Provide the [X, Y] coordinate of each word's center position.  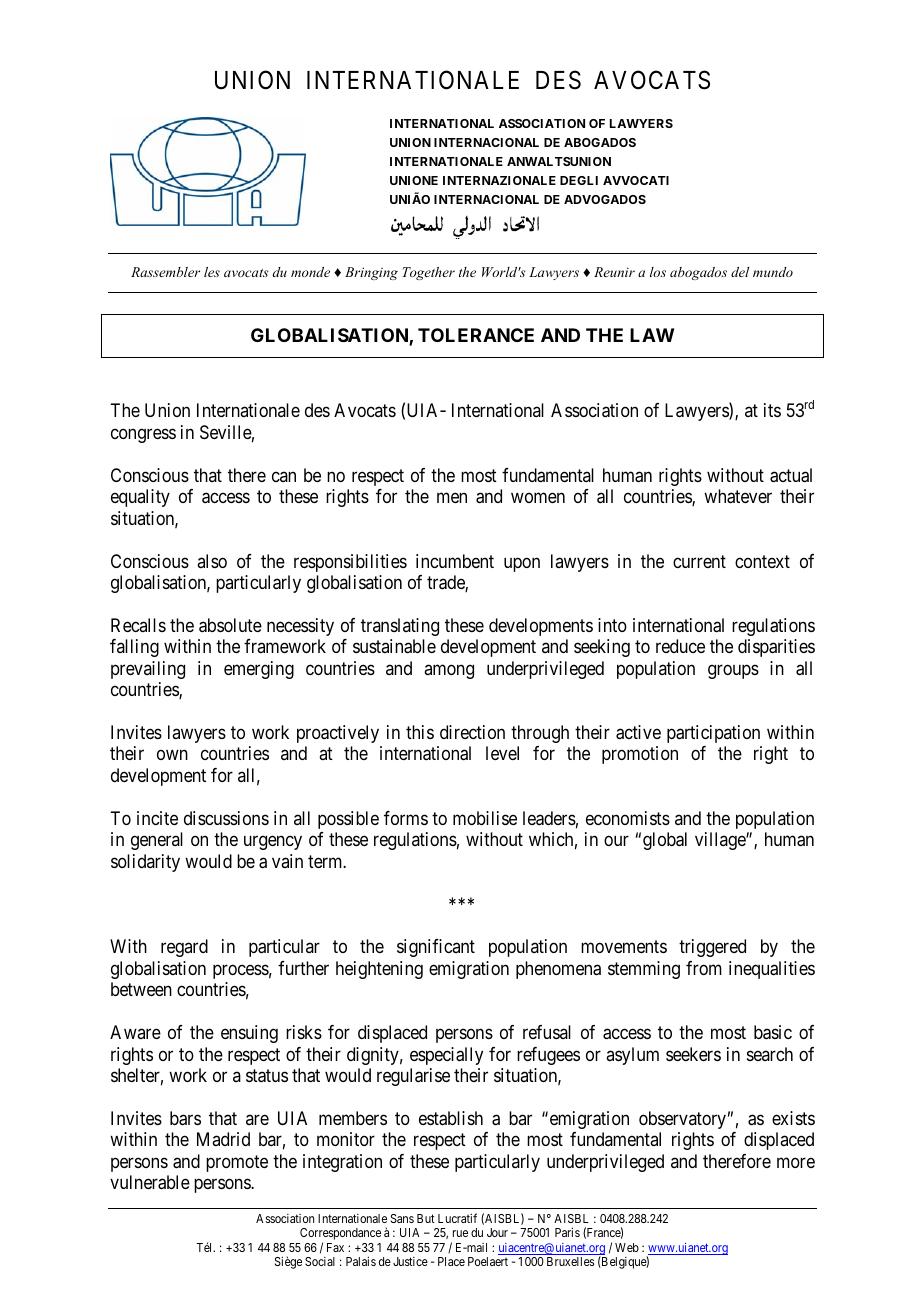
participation [713, 734]
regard [184, 948]
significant [436, 948]
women [538, 498]
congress [143, 435]
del [740, 272]
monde [310, 272]
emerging [259, 670]
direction [472, 732]
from [704, 968]
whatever [738, 496]
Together [429, 273]
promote [237, 1163]
